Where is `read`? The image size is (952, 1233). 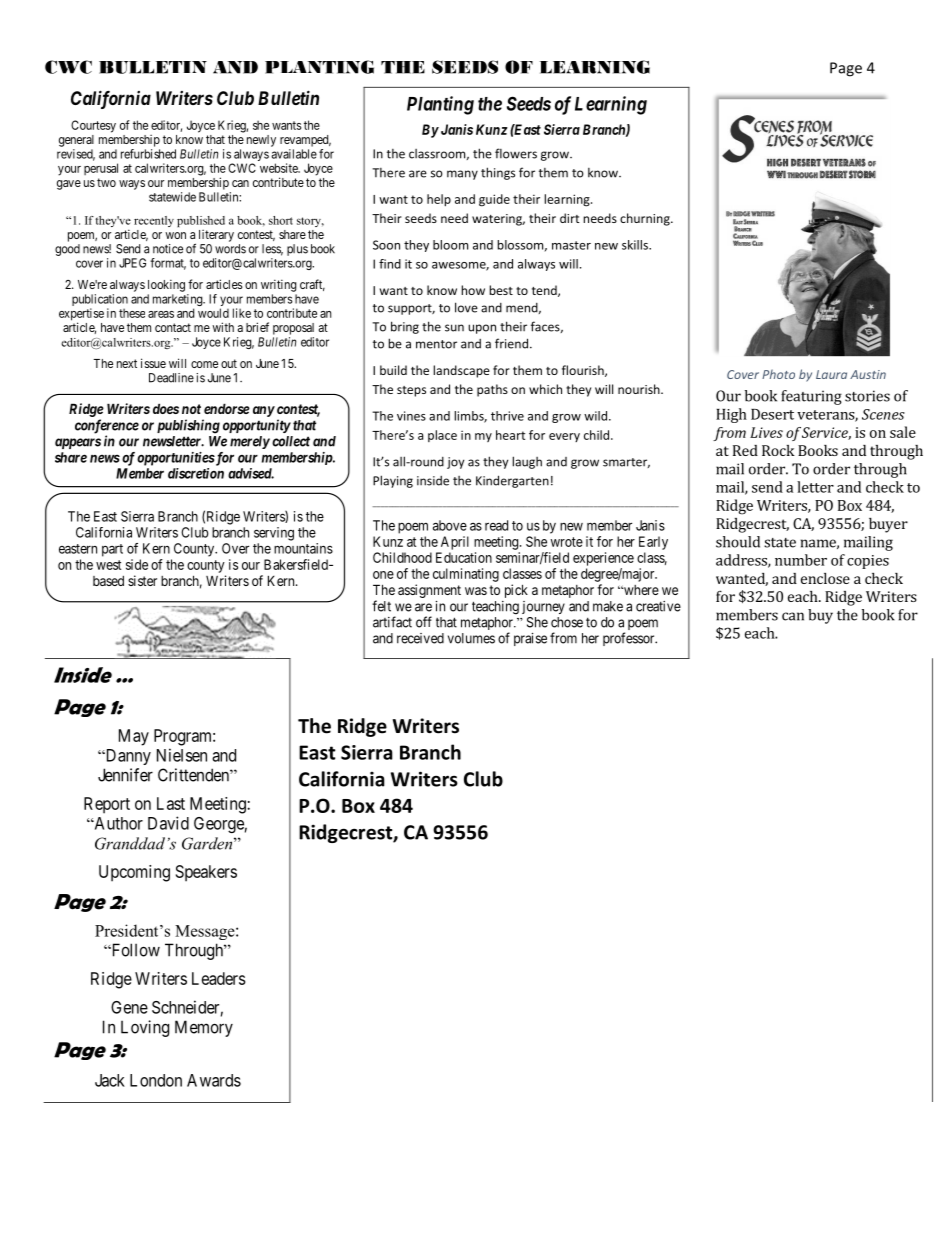 read is located at coordinates (496, 525).
